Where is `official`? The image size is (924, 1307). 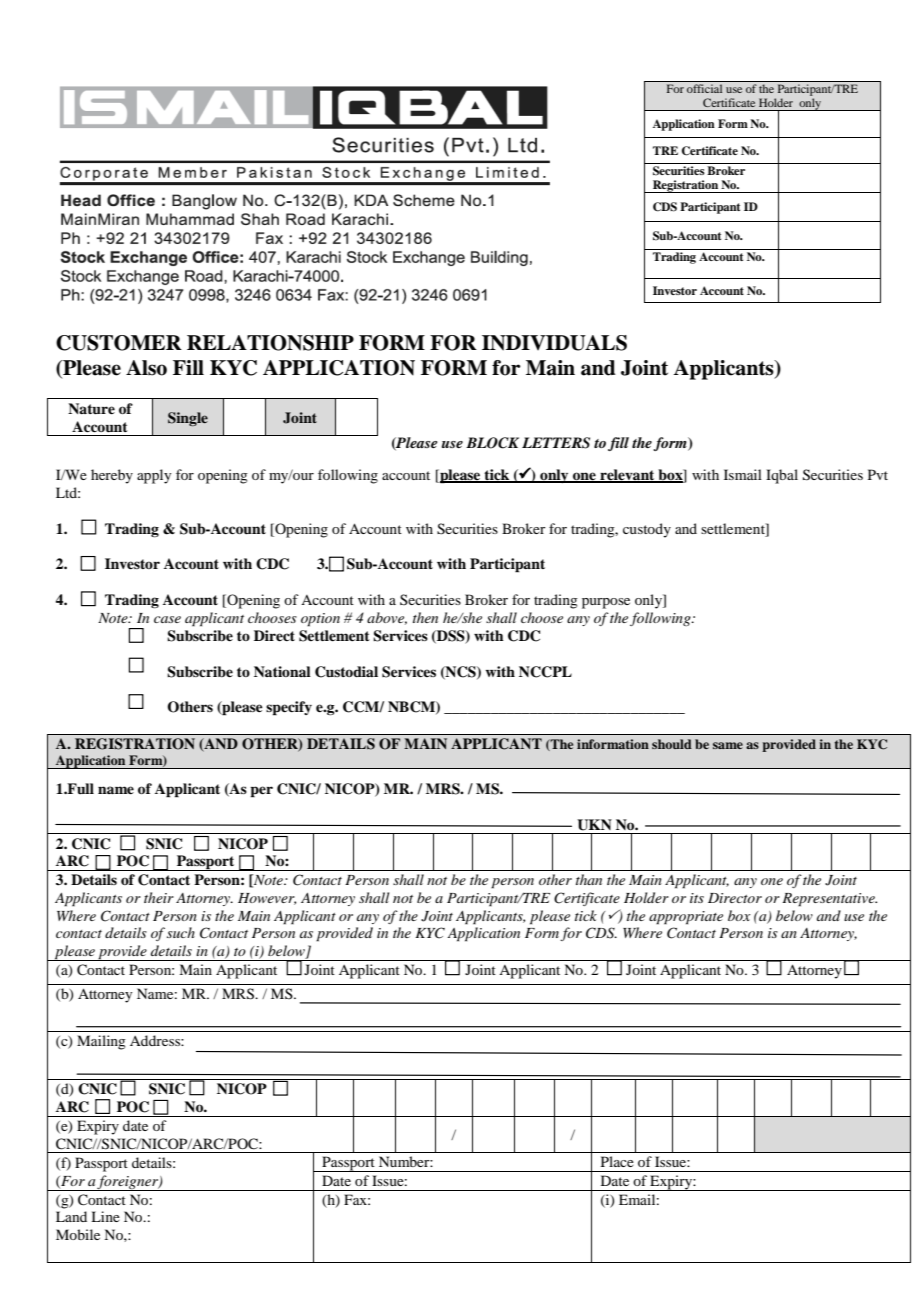 official is located at coordinates (704, 88).
